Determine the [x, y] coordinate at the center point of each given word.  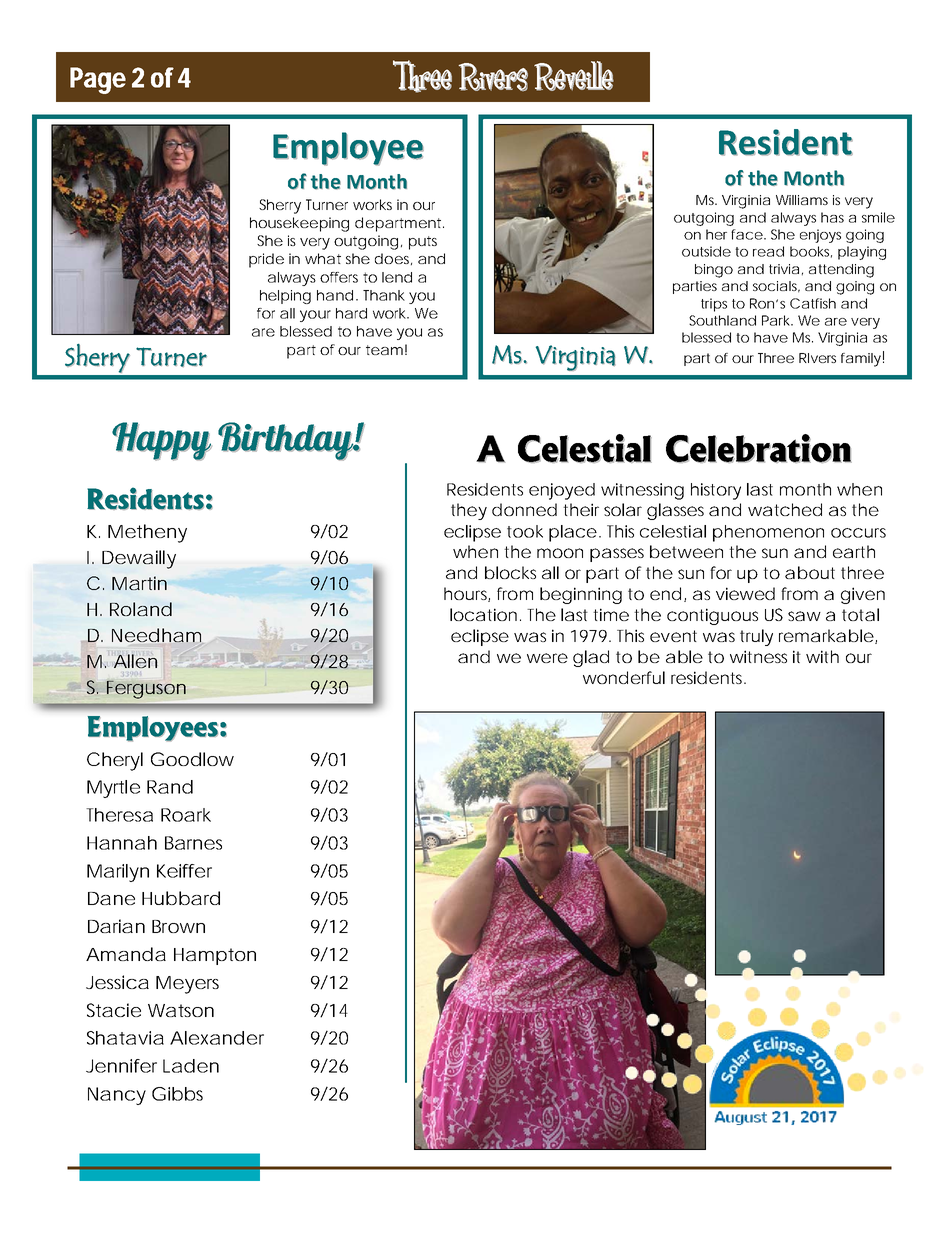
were [547, 658]
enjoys [820, 236]
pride [266, 260]
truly [756, 637]
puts [423, 243]
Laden [191, 1066]
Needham [158, 636]
